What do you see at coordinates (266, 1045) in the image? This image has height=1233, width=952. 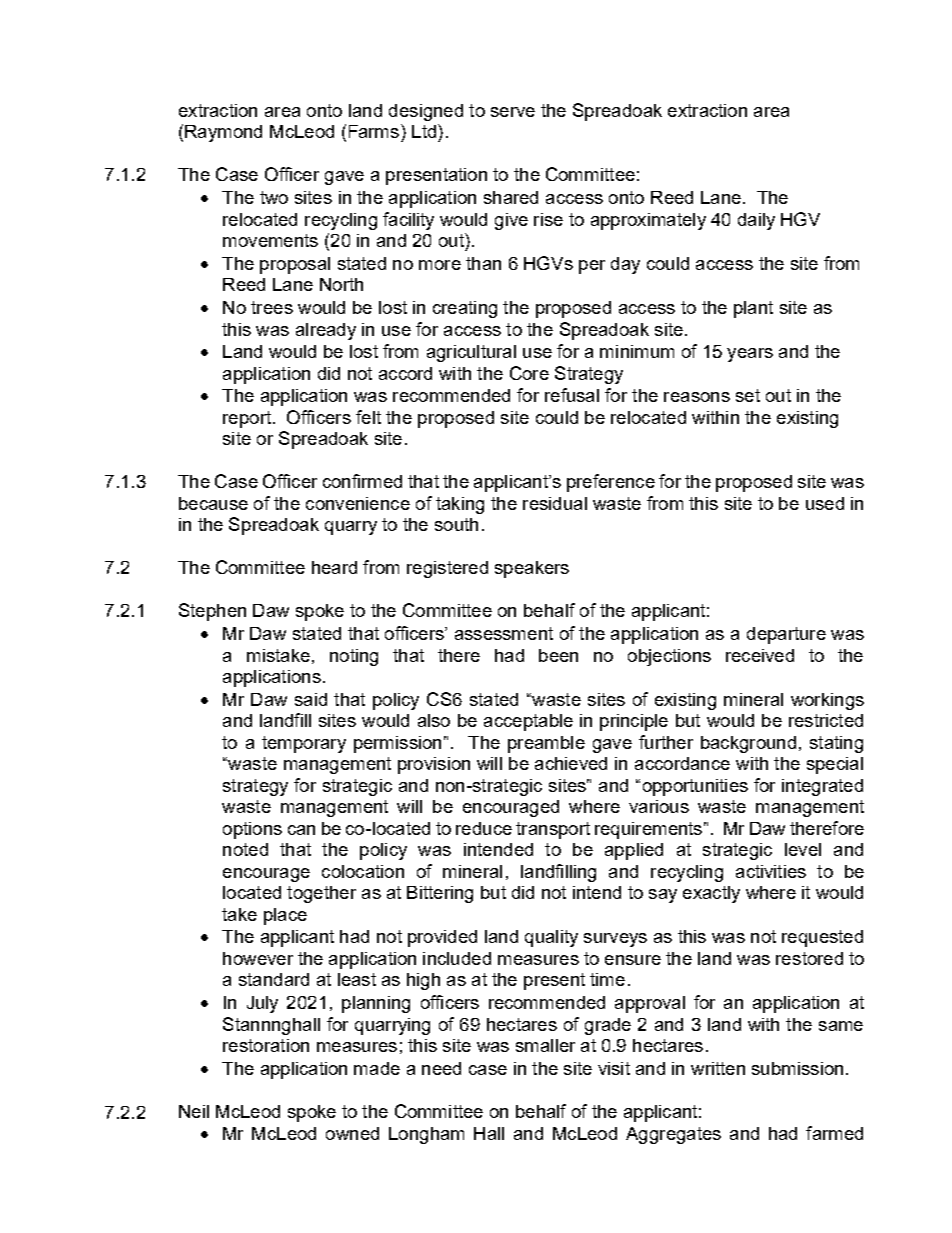 I see `restoration` at bounding box center [266, 1045].
